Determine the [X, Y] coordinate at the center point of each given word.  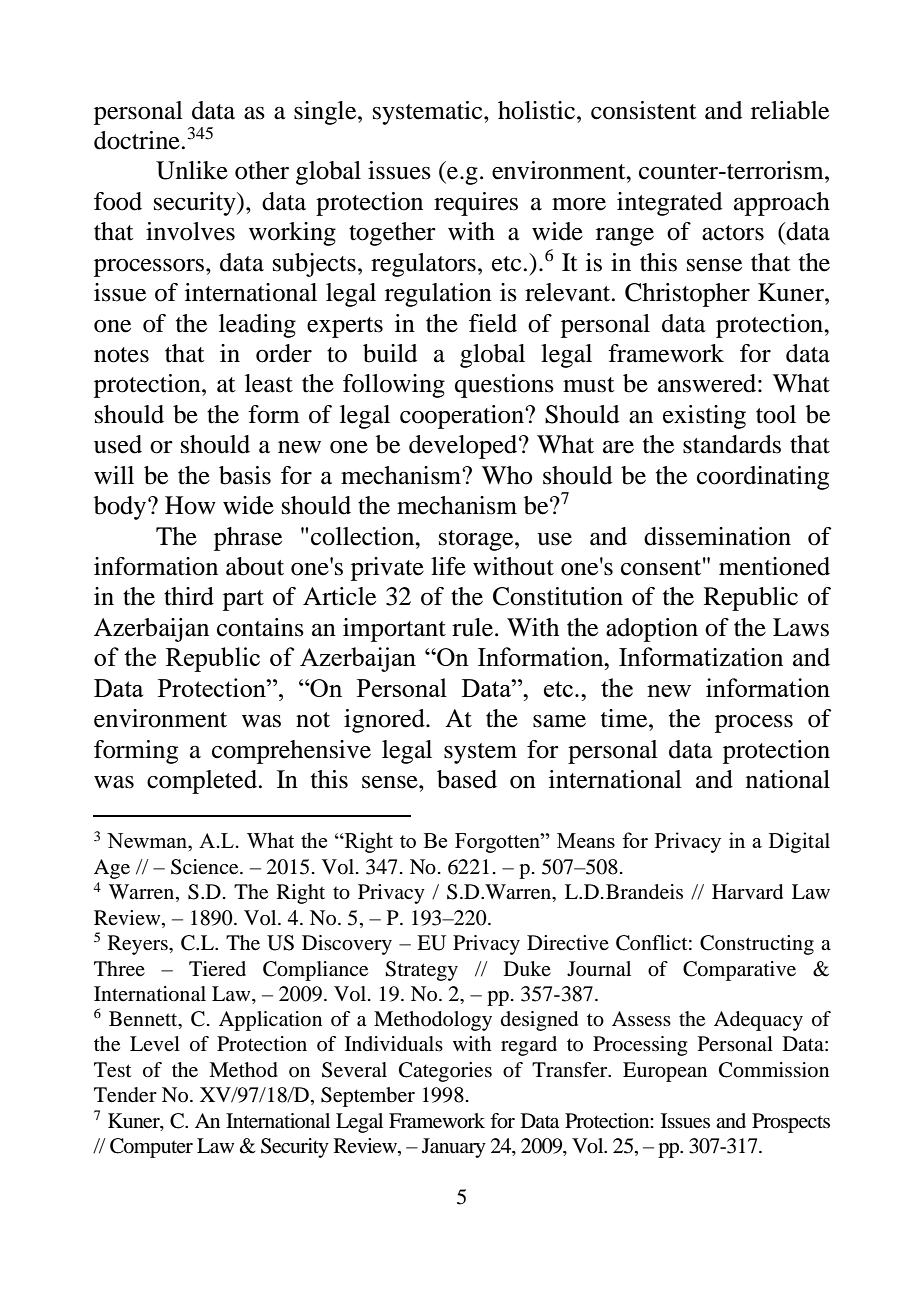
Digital [799, 842]
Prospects [791, 1123]
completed [202, 782]
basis [245, 475]
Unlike [192, 170]
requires [476, 204]
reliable [790, 110]
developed [464, 447]
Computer [151, 1148]
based [467, 779]
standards [732, 444]
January [454, 1148]
